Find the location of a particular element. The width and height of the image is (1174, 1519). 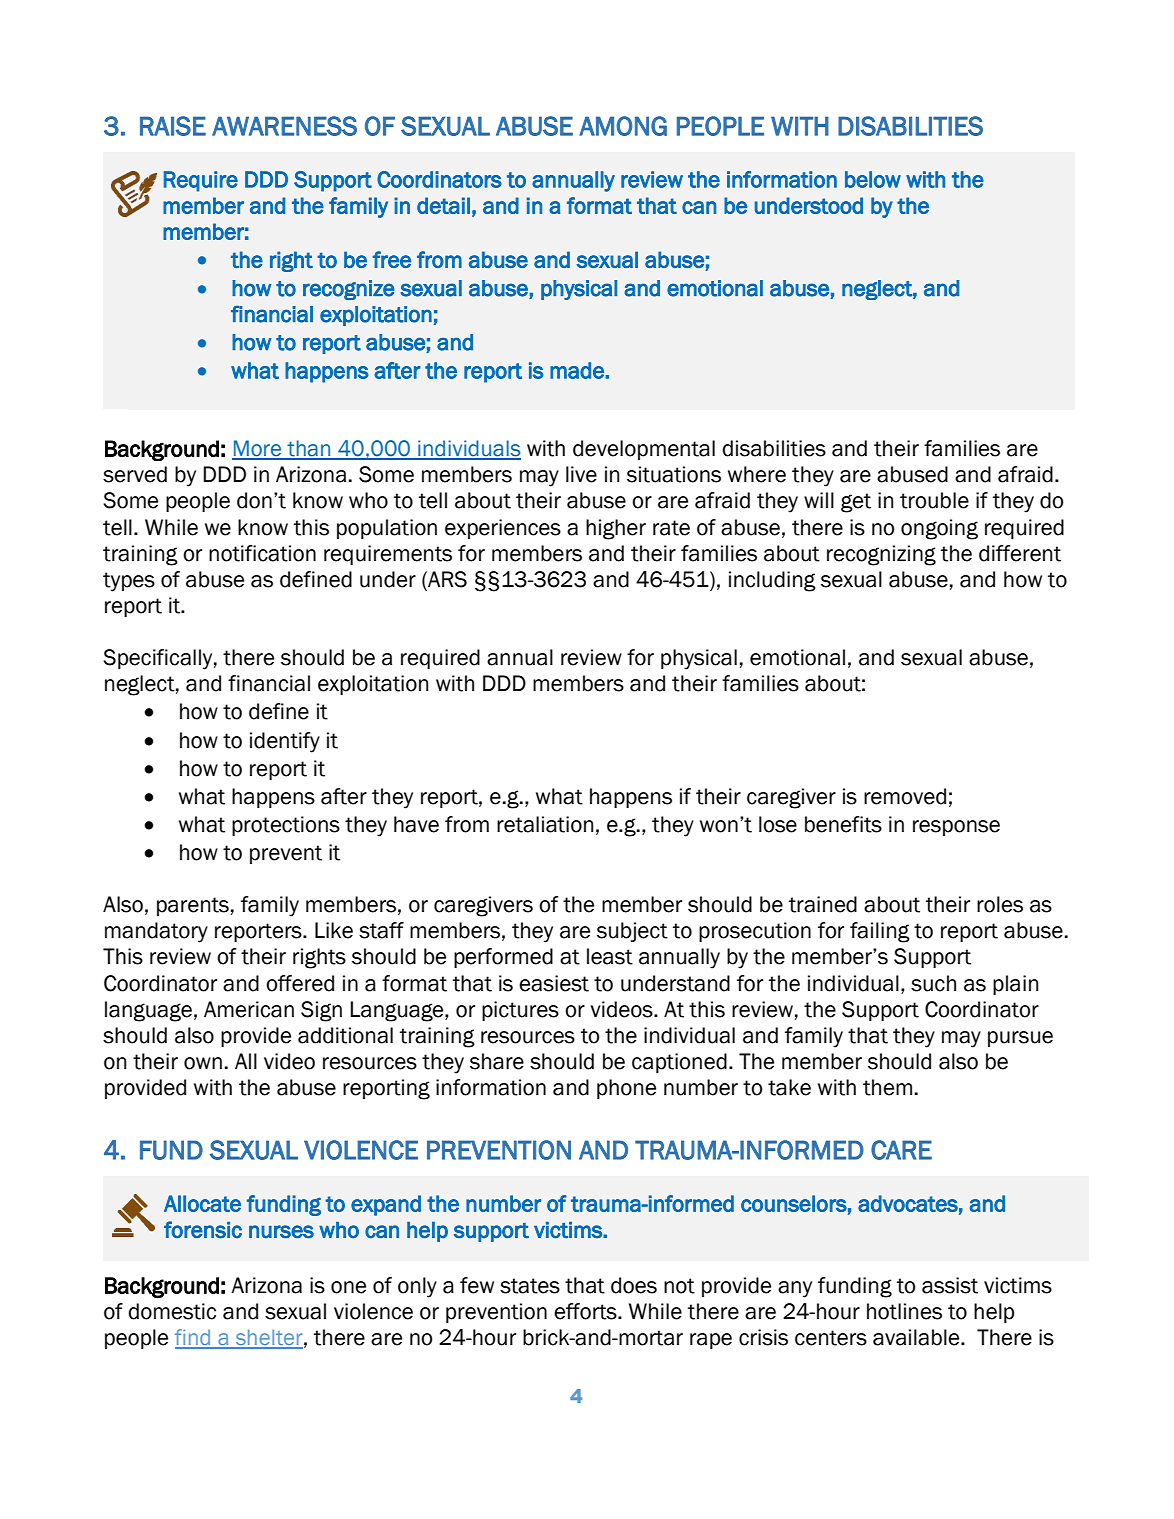

failing is located at coordinates (880, 932).
